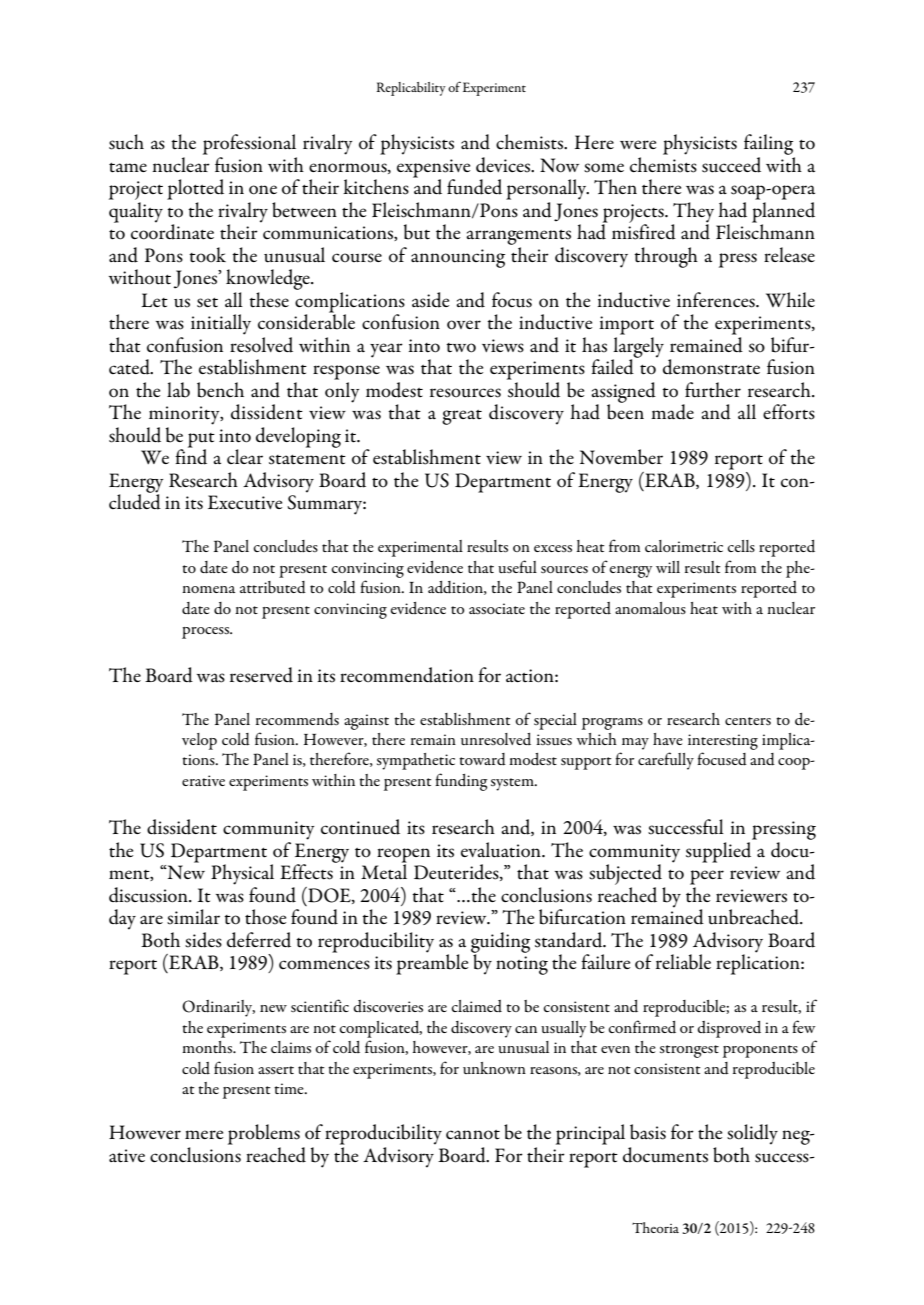 The image size is (924, 1305). I want to click on mere, so click(204, 1134).
